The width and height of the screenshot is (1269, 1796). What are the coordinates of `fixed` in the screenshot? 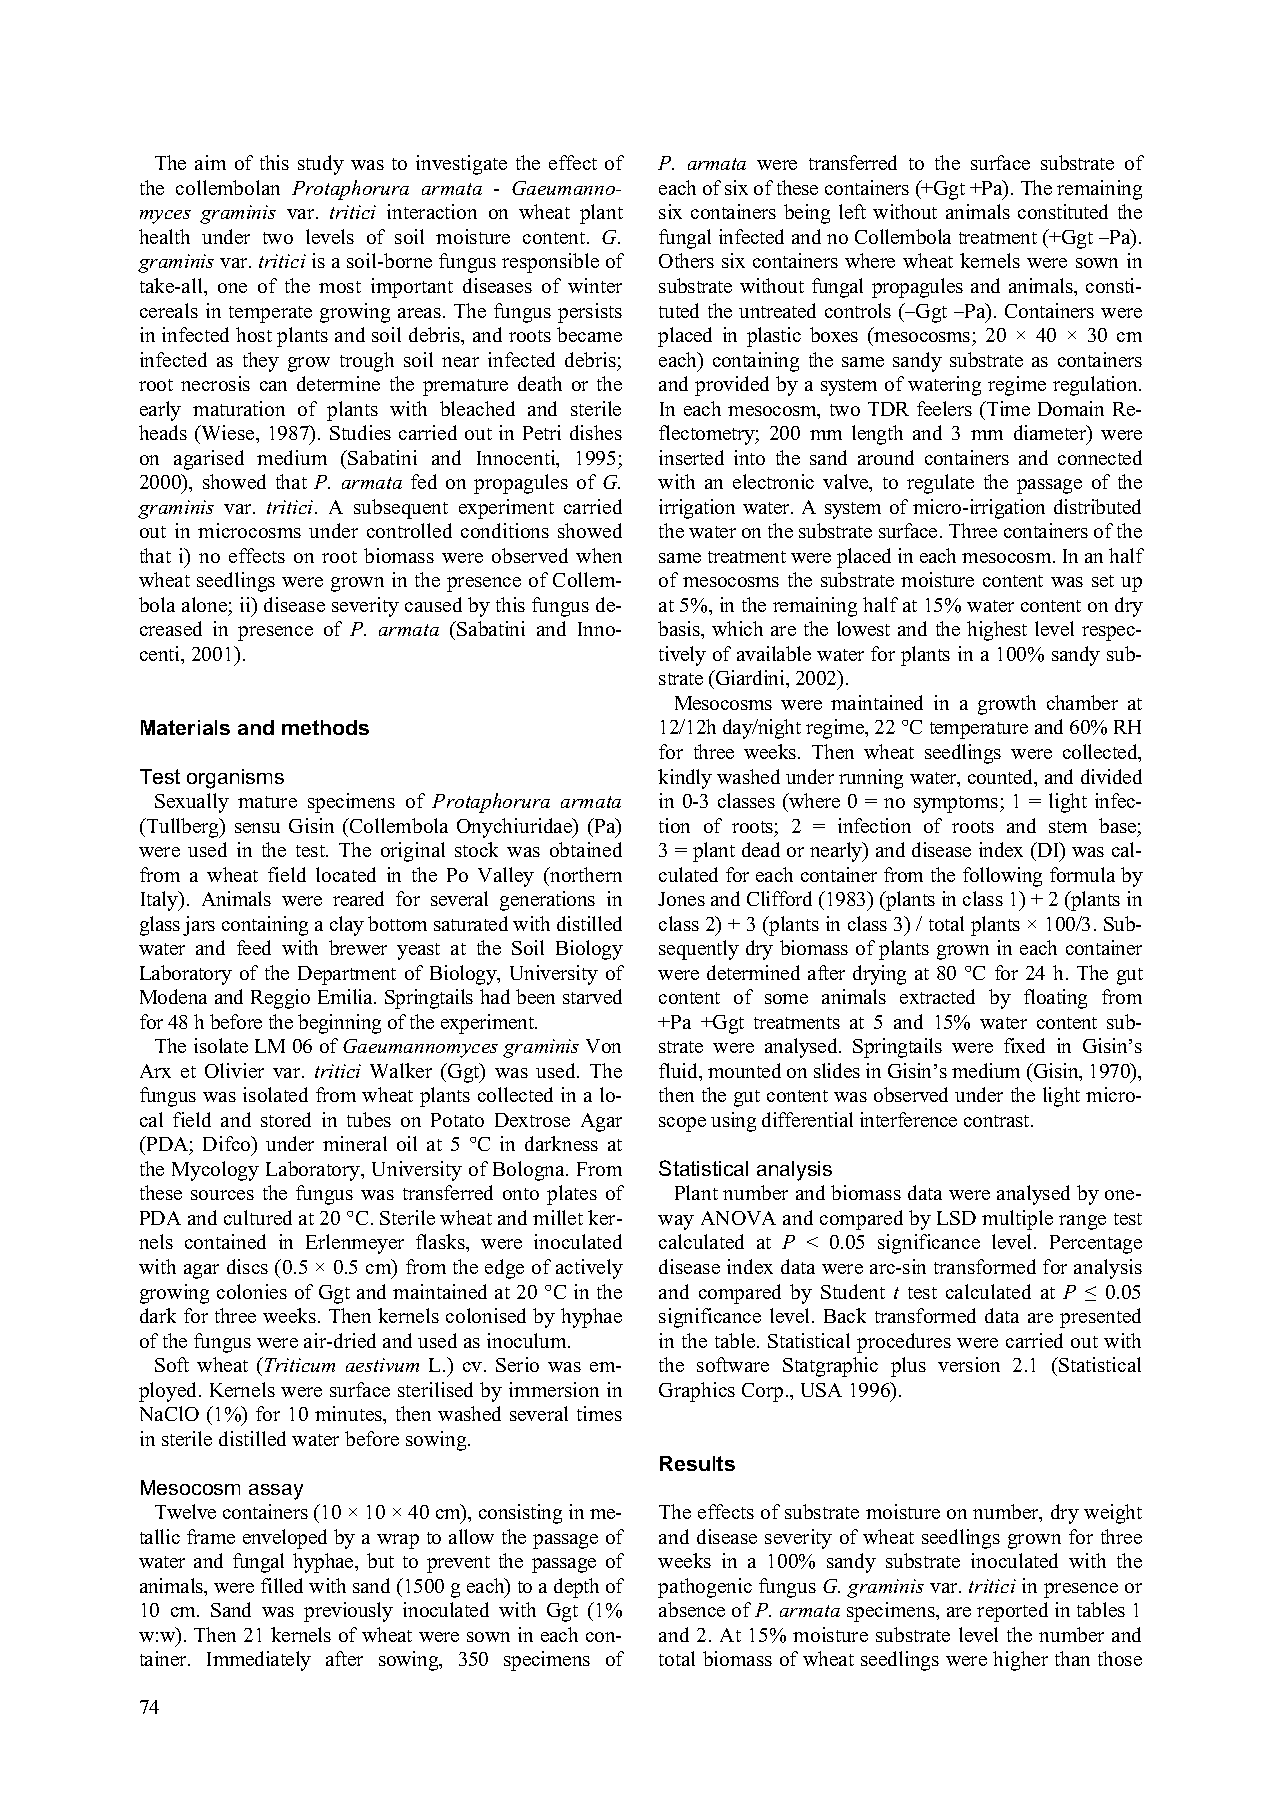 It's located at (1024, 1045).
